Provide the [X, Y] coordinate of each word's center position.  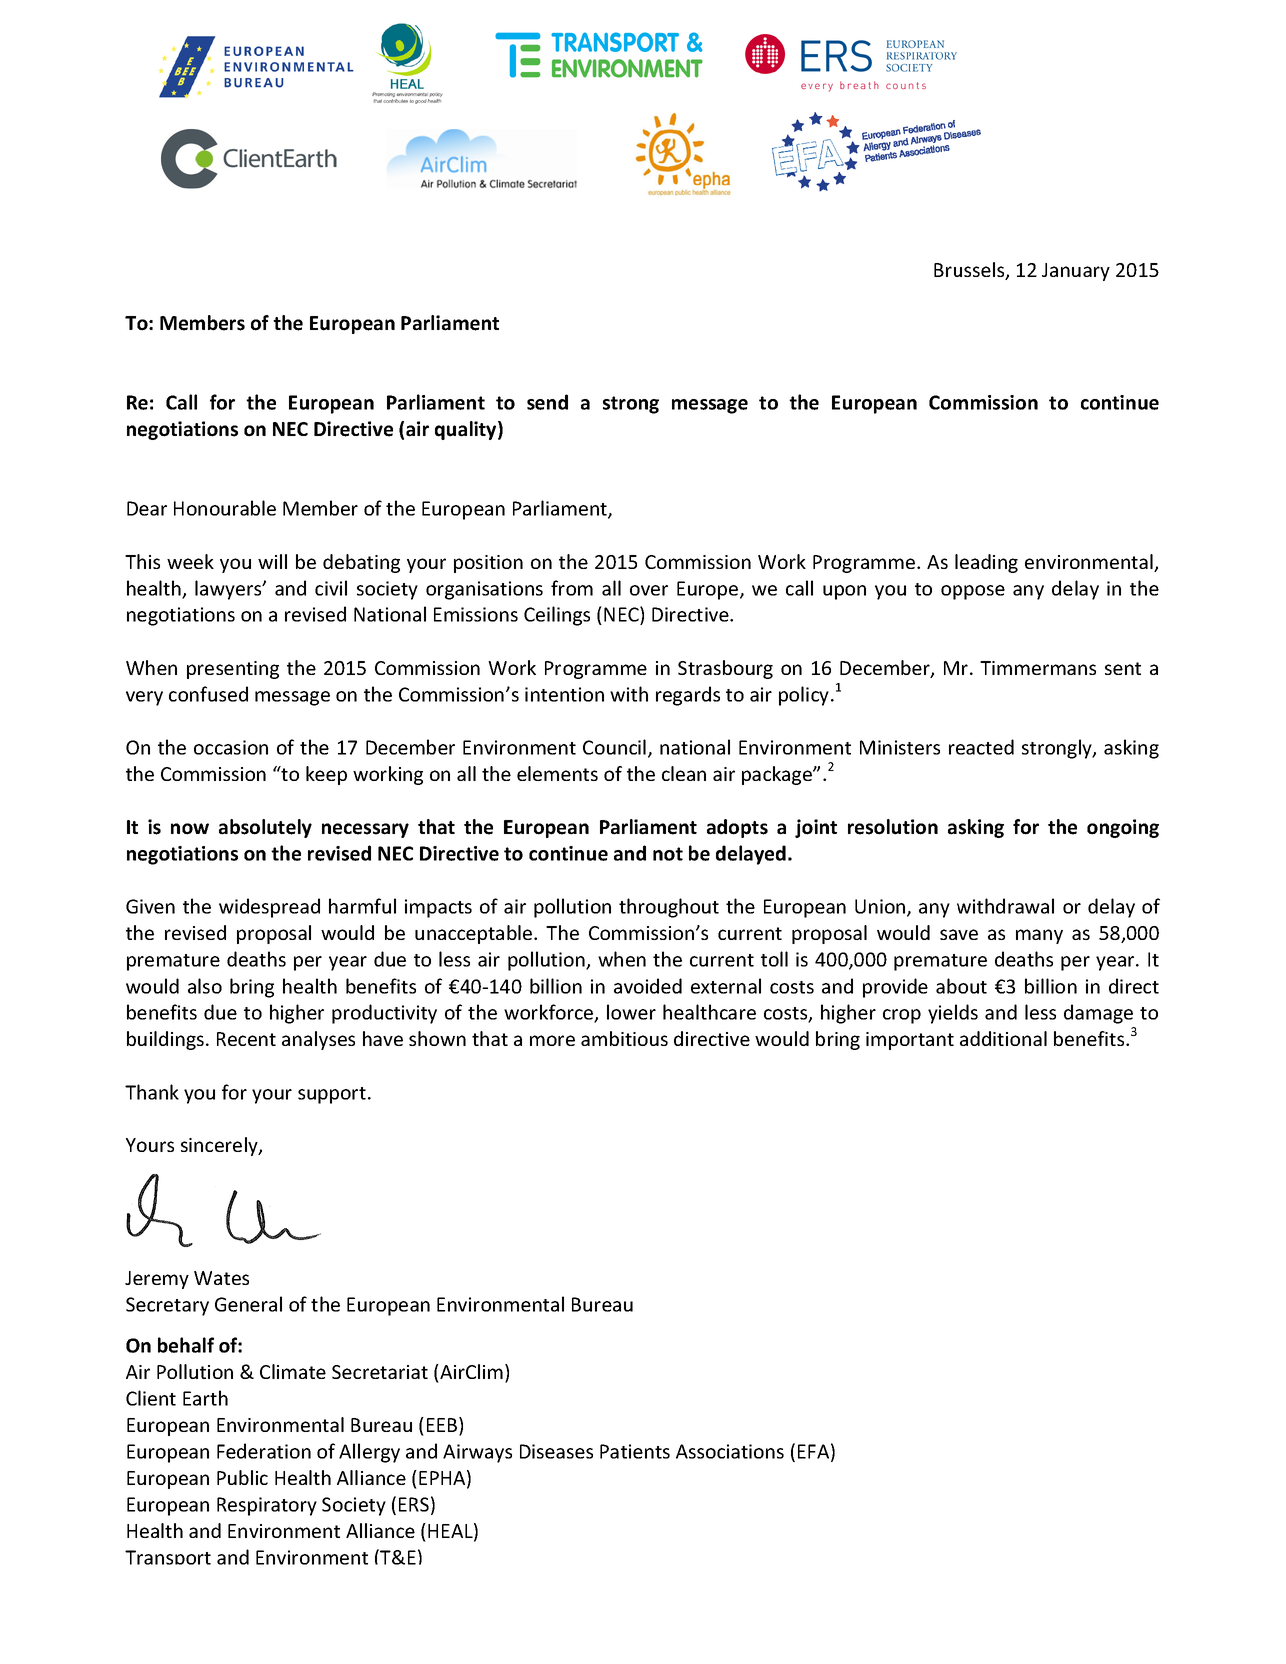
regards [688, 696]
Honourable [225, 508]
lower [631, 1012]
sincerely [220, 1146]
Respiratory [267, 1506]
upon [844, 592]
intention [564, 694]
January [1076, 272]
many [1039, 936]
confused [208, 694]
